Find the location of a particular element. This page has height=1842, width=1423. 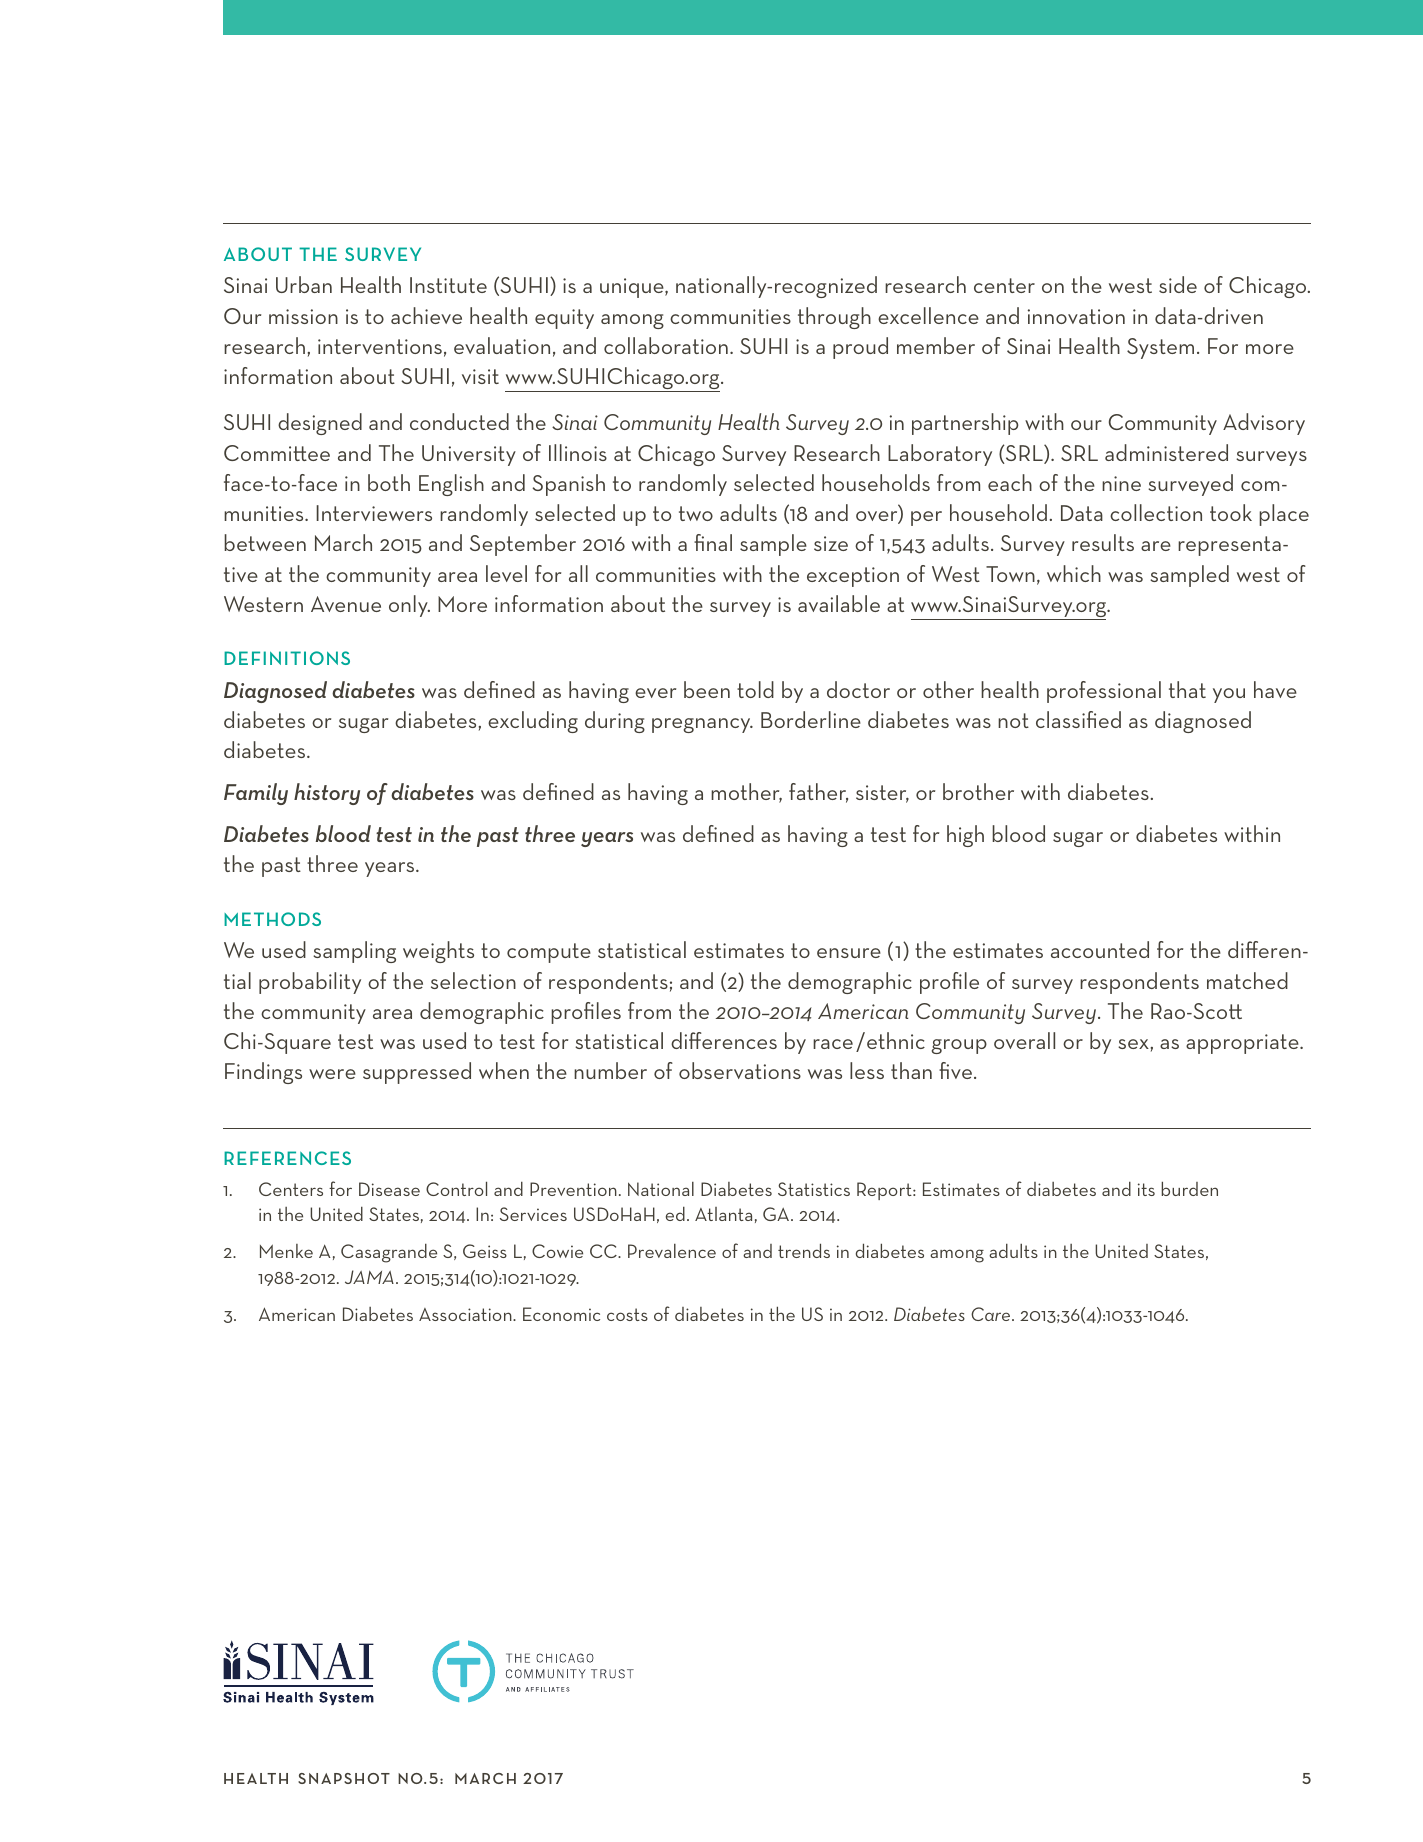

final is located at coordinates (713, 542).
